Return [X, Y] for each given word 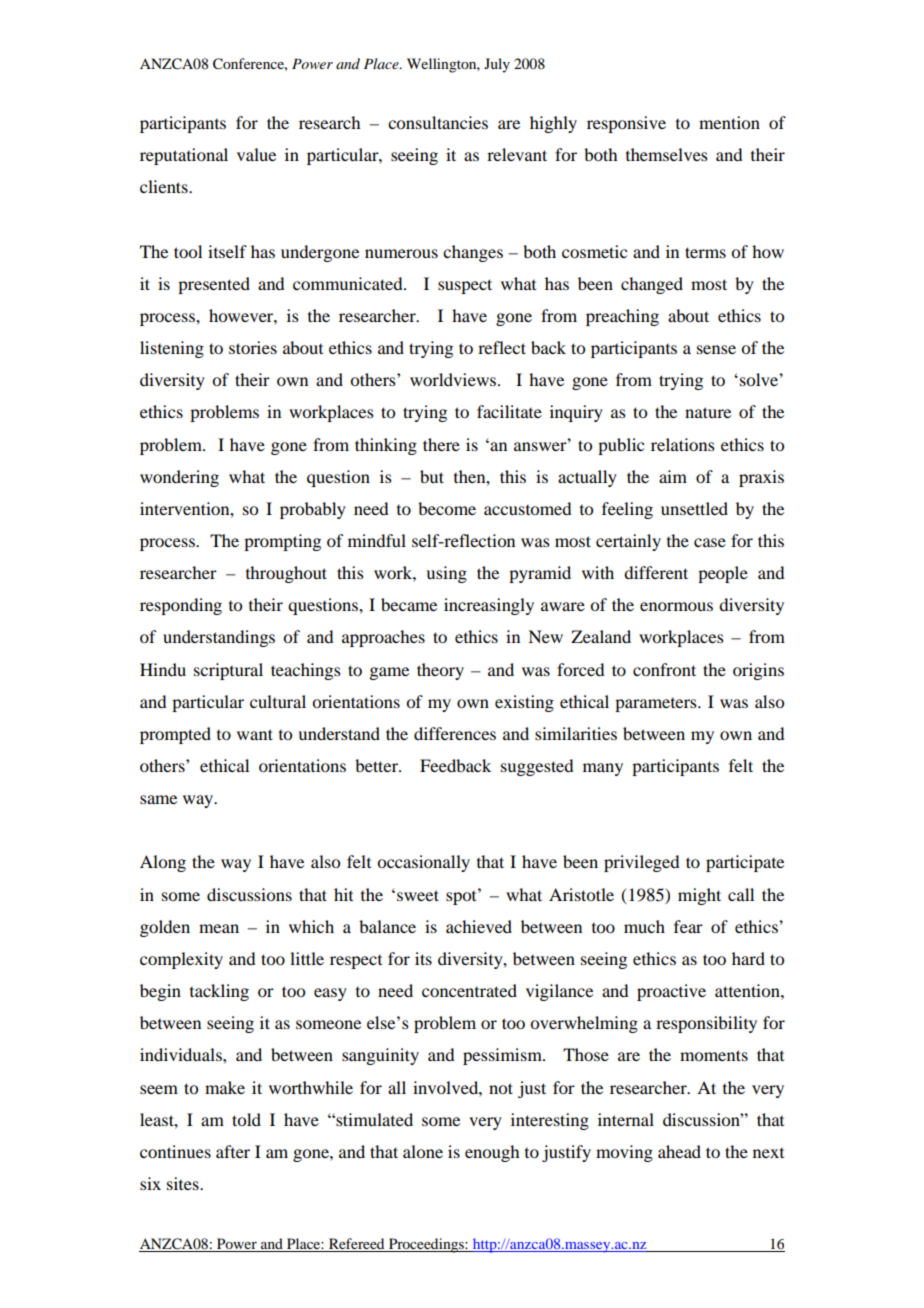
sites [184, 1183]
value [256, 154]
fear [688, 926]
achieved [479, 926]
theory [440, 671]
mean [219, 928]
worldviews [453, 379]
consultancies [438, 122]
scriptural [228, 671]
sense [716, 349]
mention [729, 122]
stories [253, 347]
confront [664, 669]
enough [492, 1153]
